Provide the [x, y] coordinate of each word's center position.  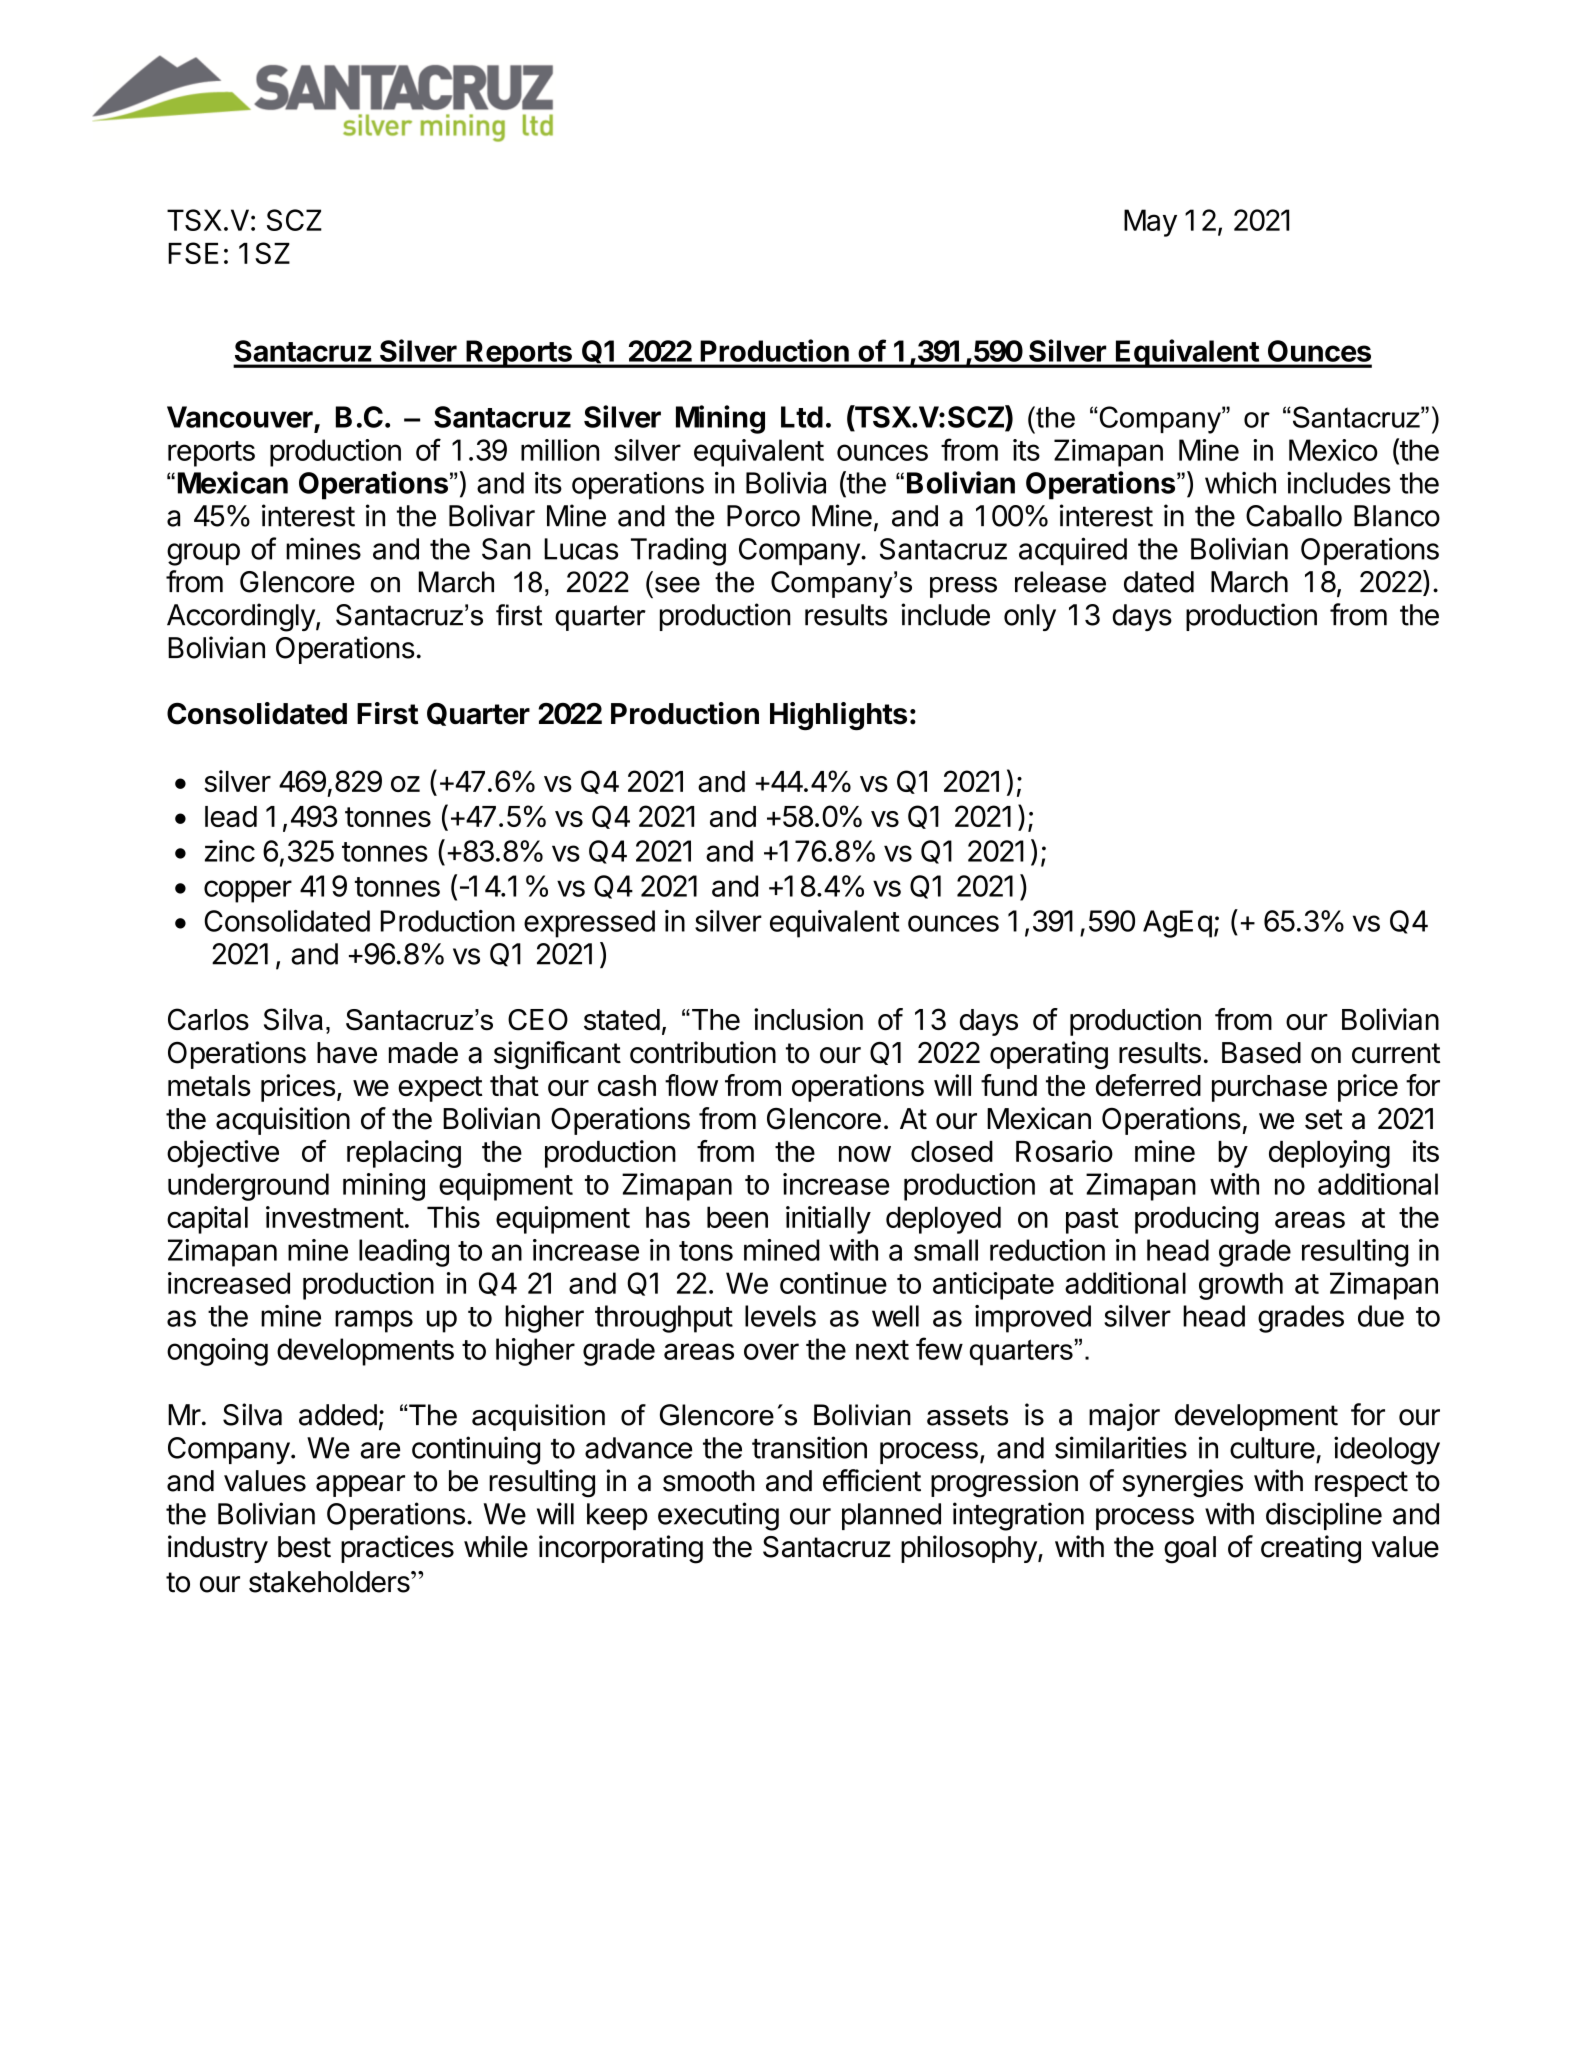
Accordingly [241, 617]
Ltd [802, 417]
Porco [763, 516]
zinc [230, 851]
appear [360, 1486]
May [1150, 223]
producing [1196, 1220]
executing [718, 1516]
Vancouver [240, 417]
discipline [1324, 1516]
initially [828, 1220]
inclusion [808, 1019]
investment [335, 1217]
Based [1261, 1053]
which [1240, 483]
